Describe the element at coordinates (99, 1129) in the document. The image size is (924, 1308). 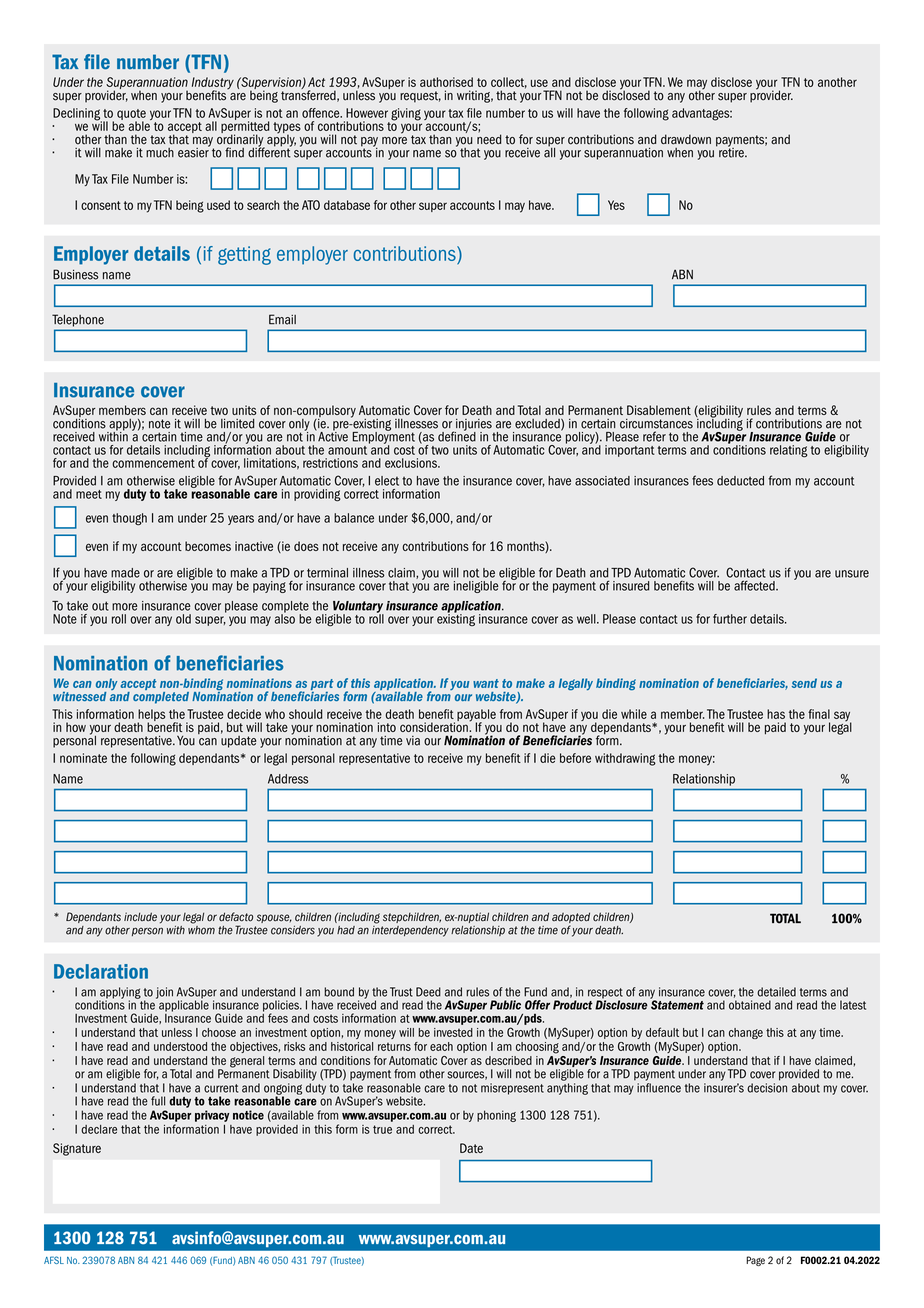
I see `declare` at that location.
